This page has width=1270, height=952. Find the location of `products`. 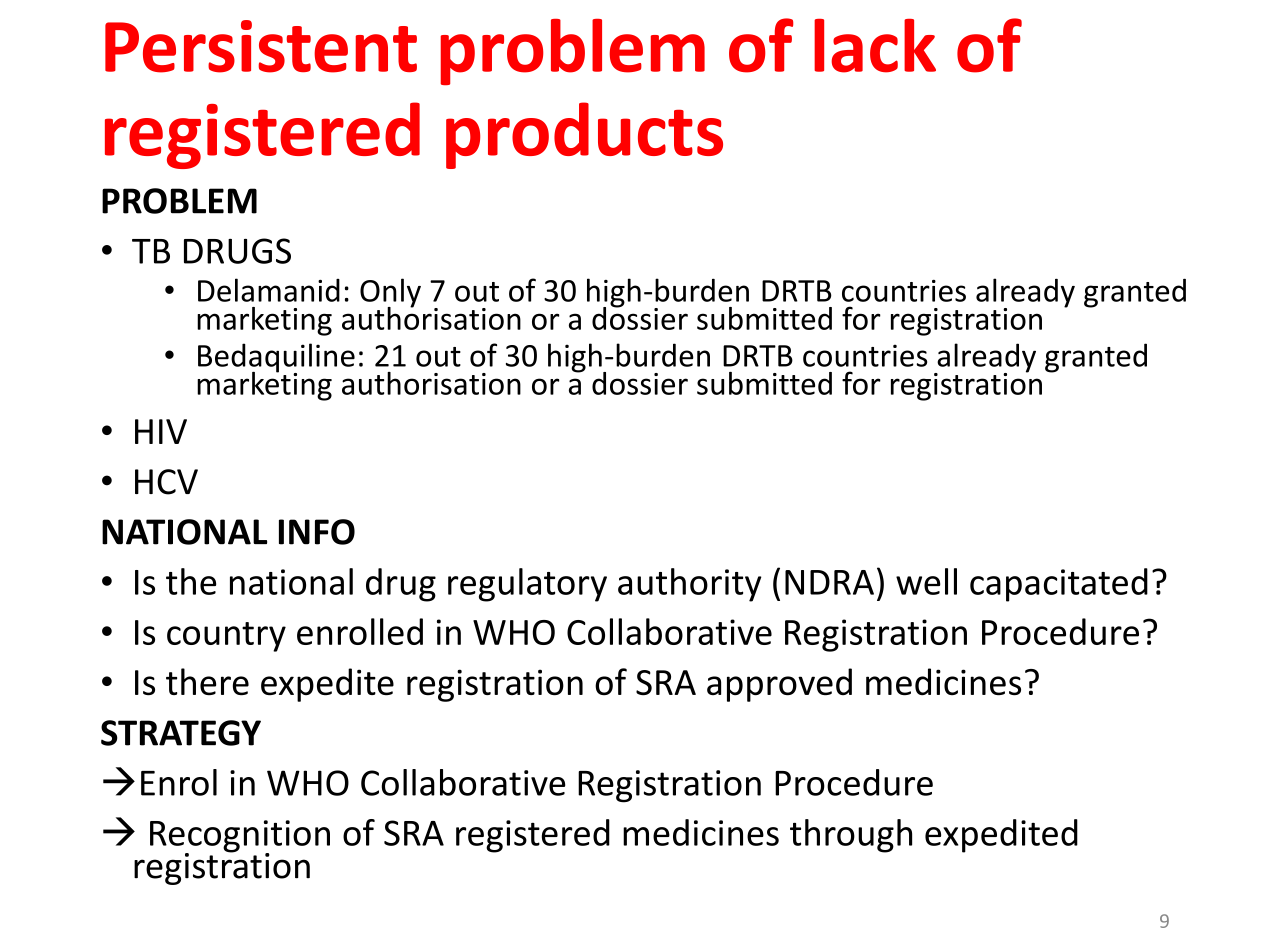

products is located at coordinates (584, 135).
